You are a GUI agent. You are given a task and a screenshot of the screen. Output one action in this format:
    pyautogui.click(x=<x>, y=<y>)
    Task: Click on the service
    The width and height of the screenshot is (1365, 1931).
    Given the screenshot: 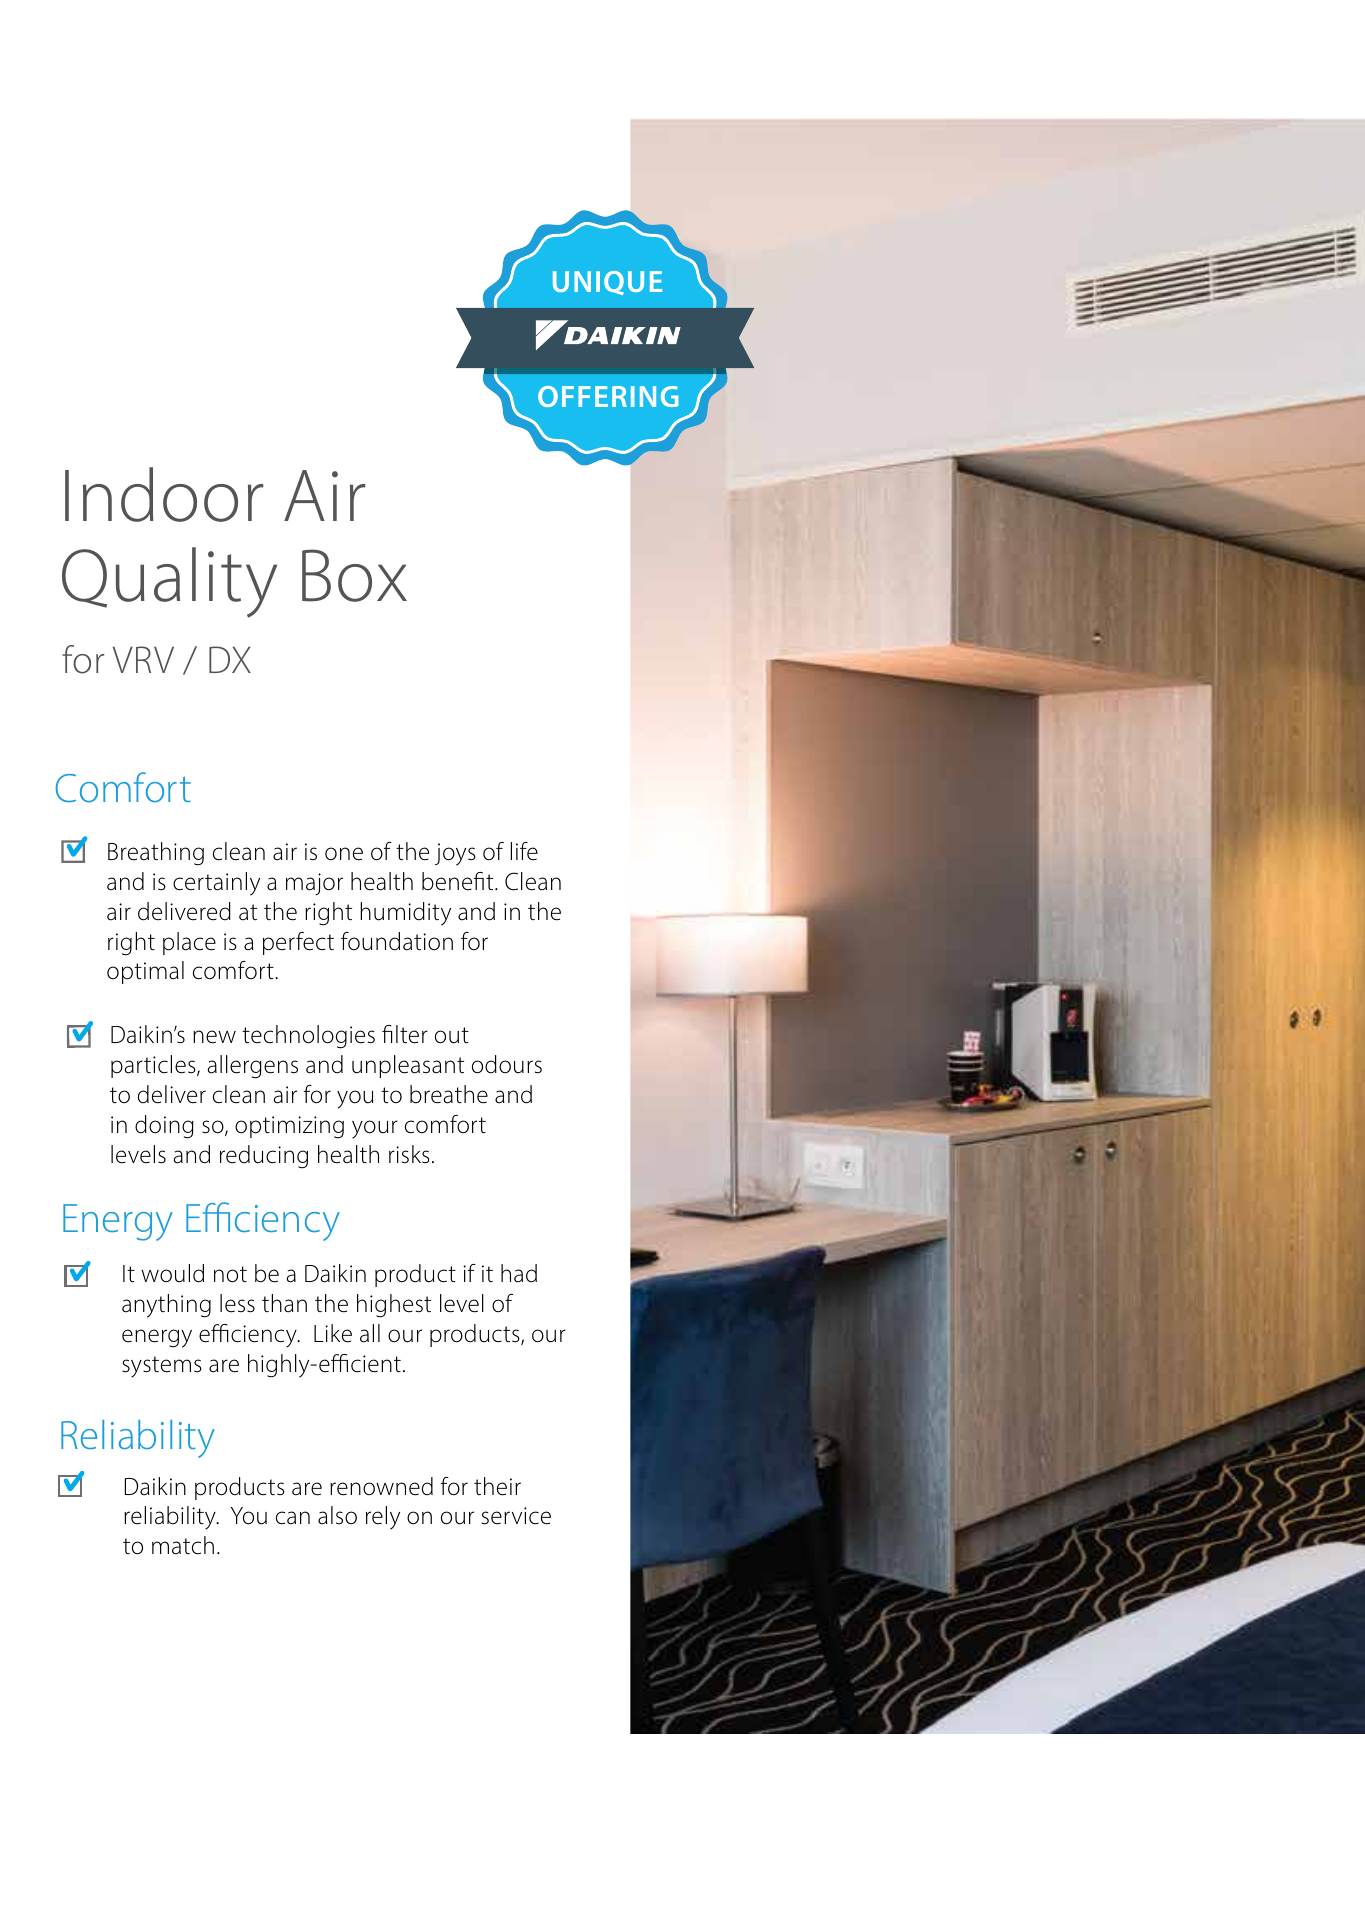 What is the action you would take?
    pyautogui.click(x=516, y=1516)
